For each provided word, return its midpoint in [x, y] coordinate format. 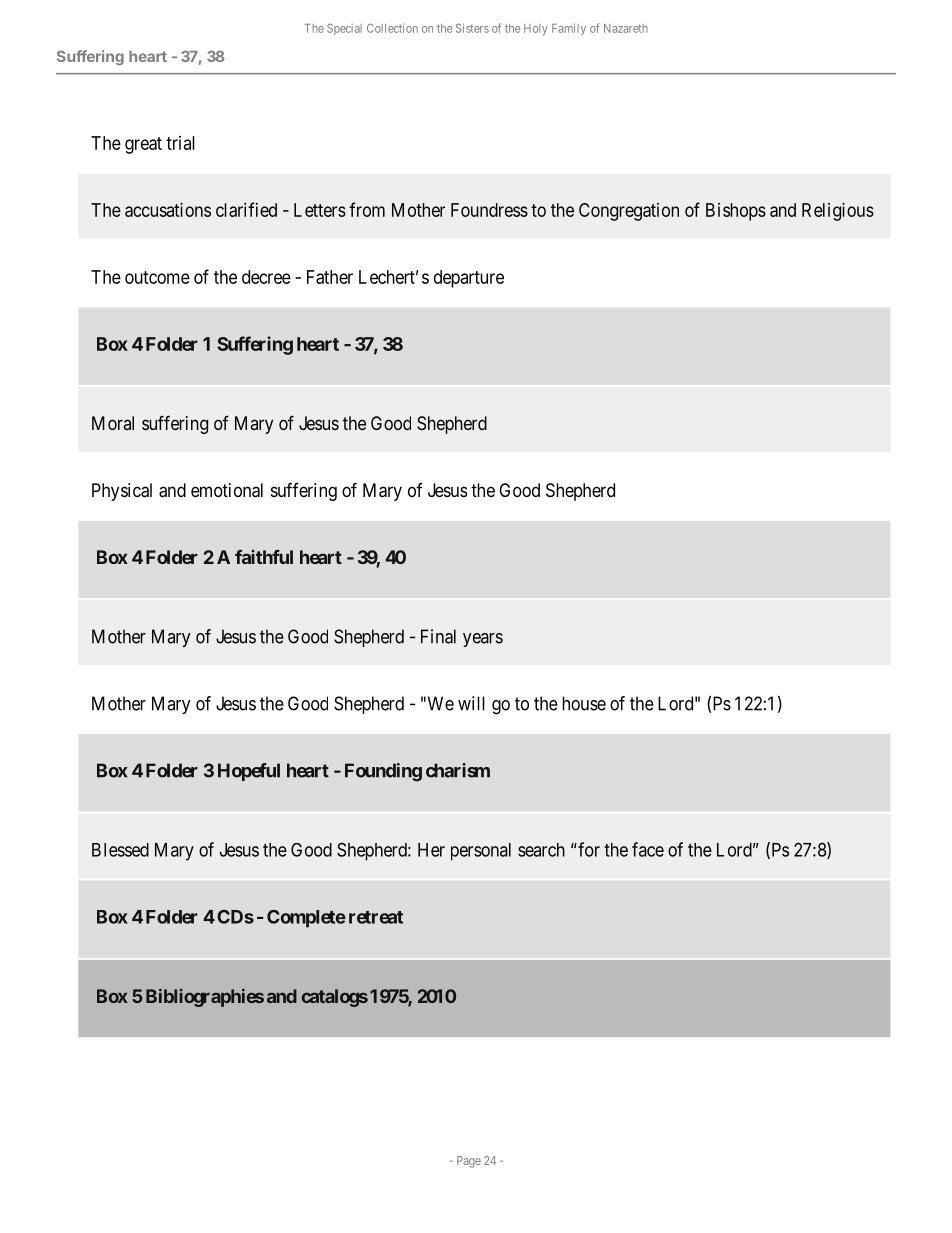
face [648, 849]
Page [469, 1162]
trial [180, 143]
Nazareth [626, 28]
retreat [376, 917]
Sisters [472, 28]
